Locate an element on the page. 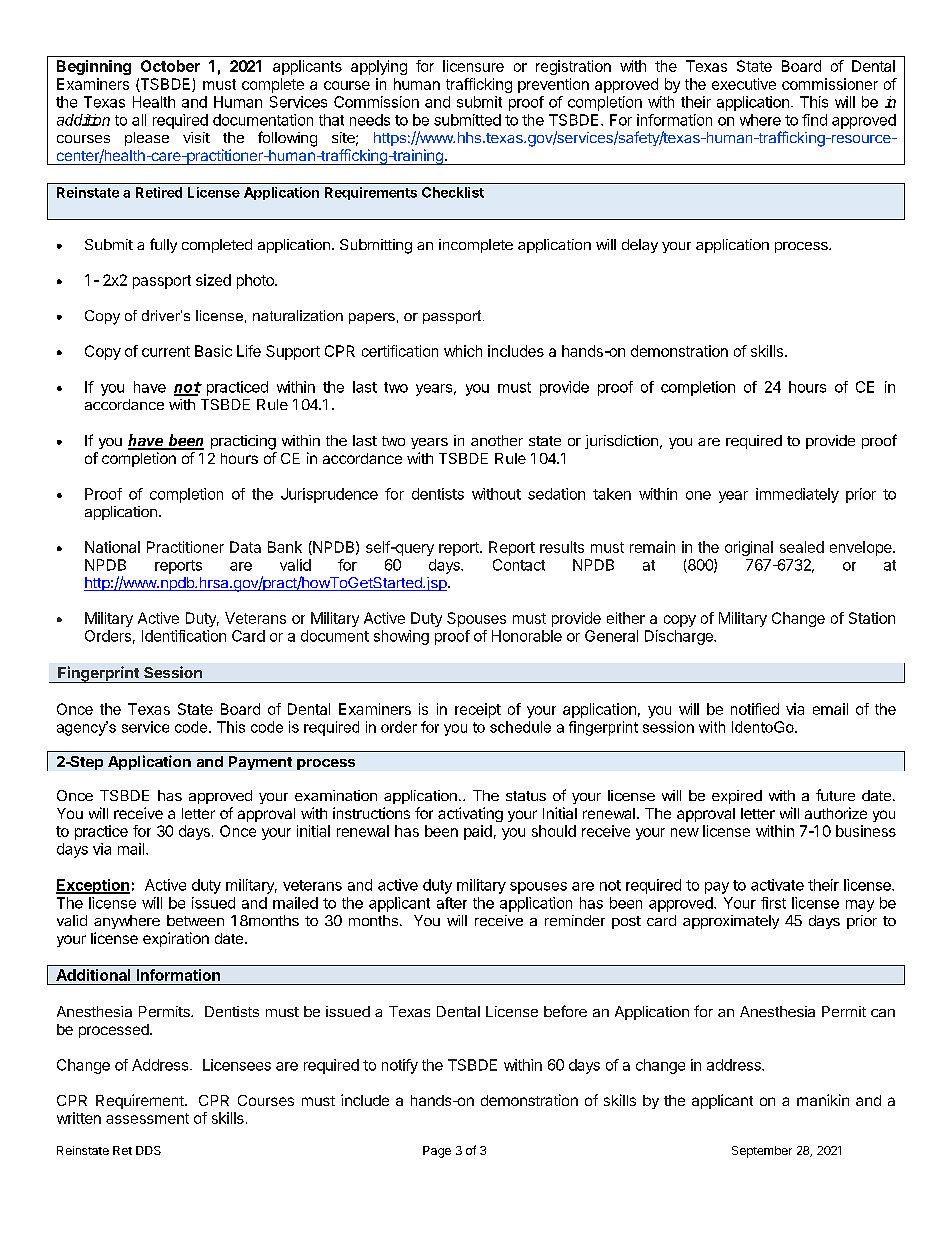  Honorable is located at coordinates (527, 636).
